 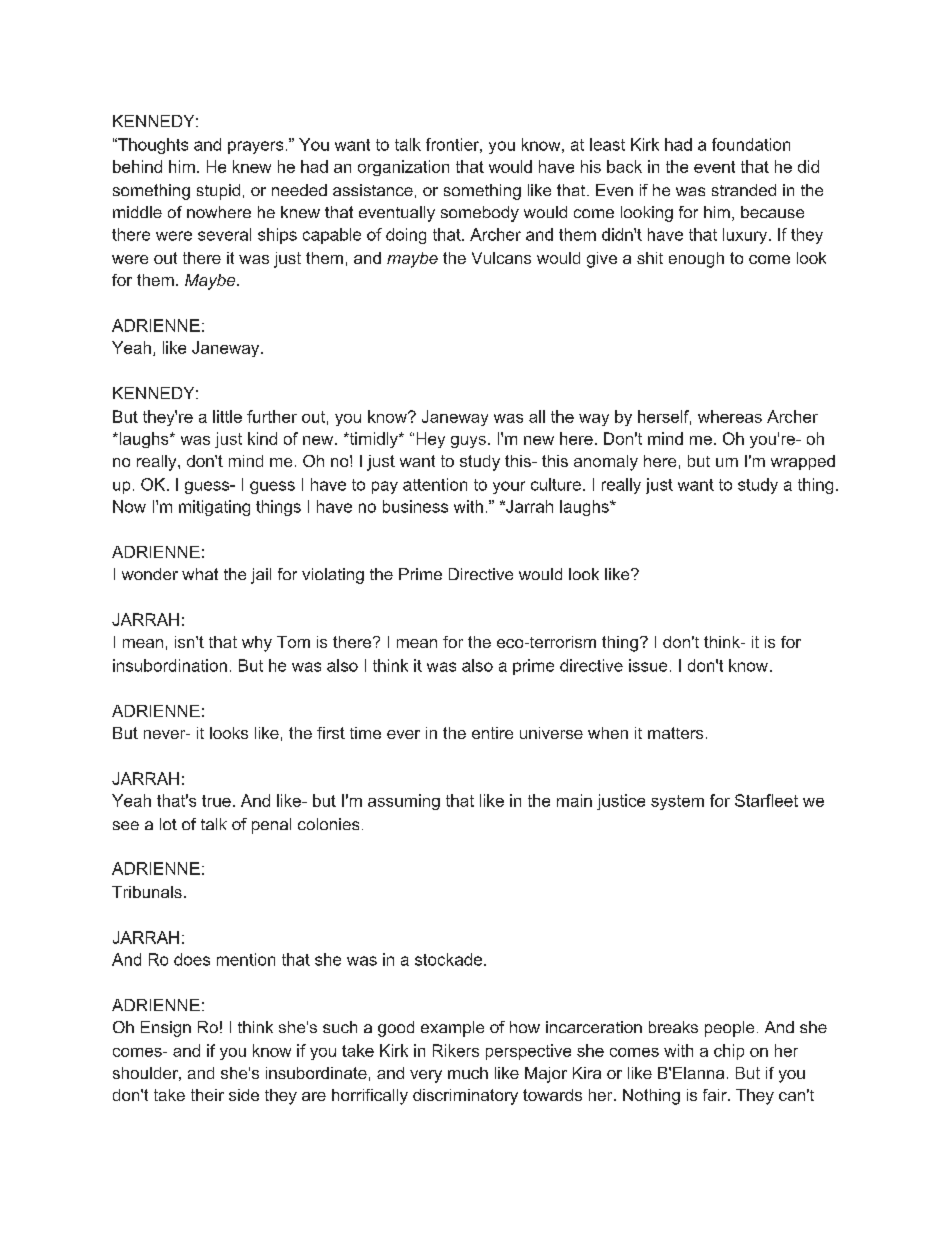 What do you see at coordinates (480, 214) in the screenshot?
I see `somebody` at bounding box center [480, 214].
